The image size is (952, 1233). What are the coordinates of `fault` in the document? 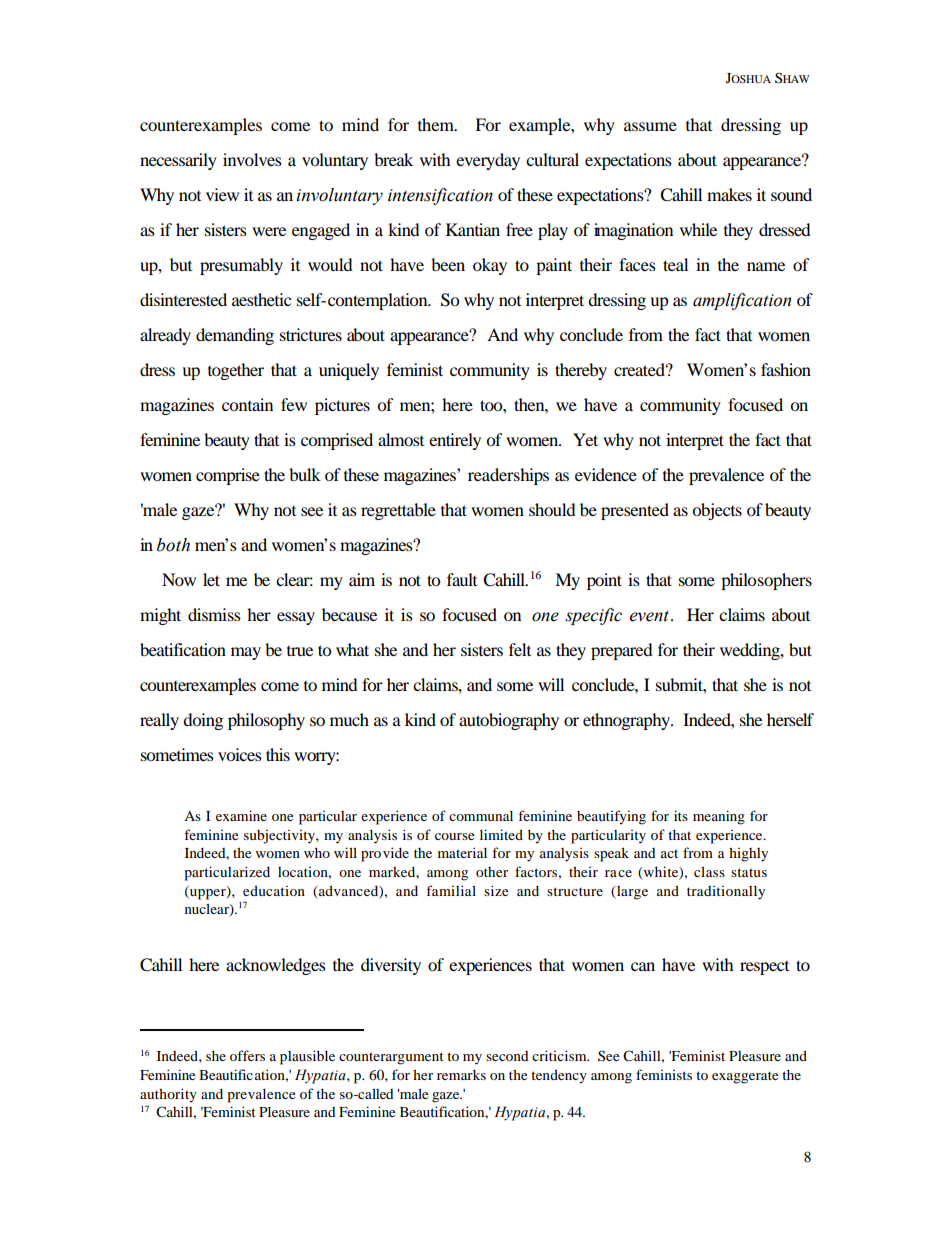 It's located at (462, 579).
